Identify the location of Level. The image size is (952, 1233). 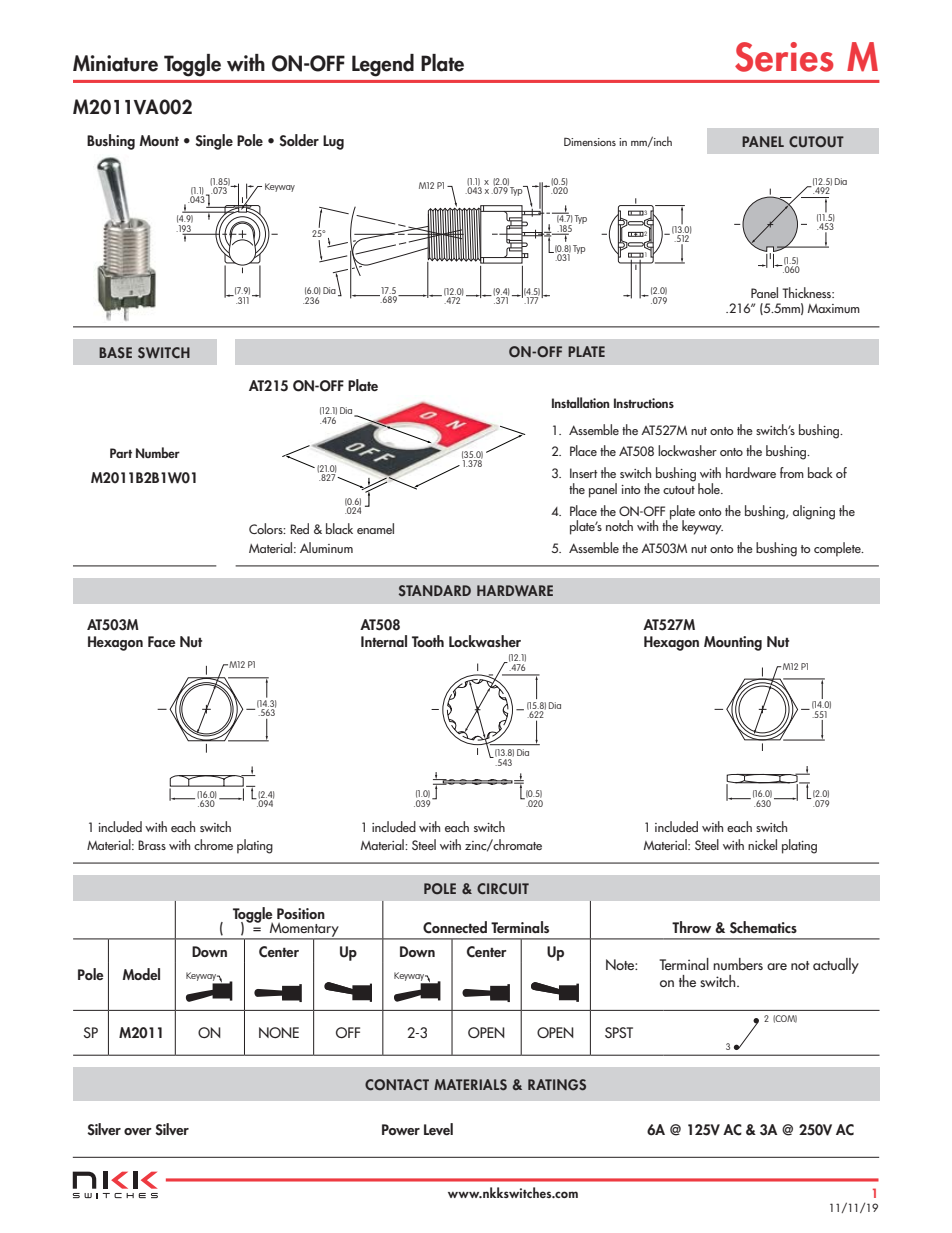
(438, 1129).
